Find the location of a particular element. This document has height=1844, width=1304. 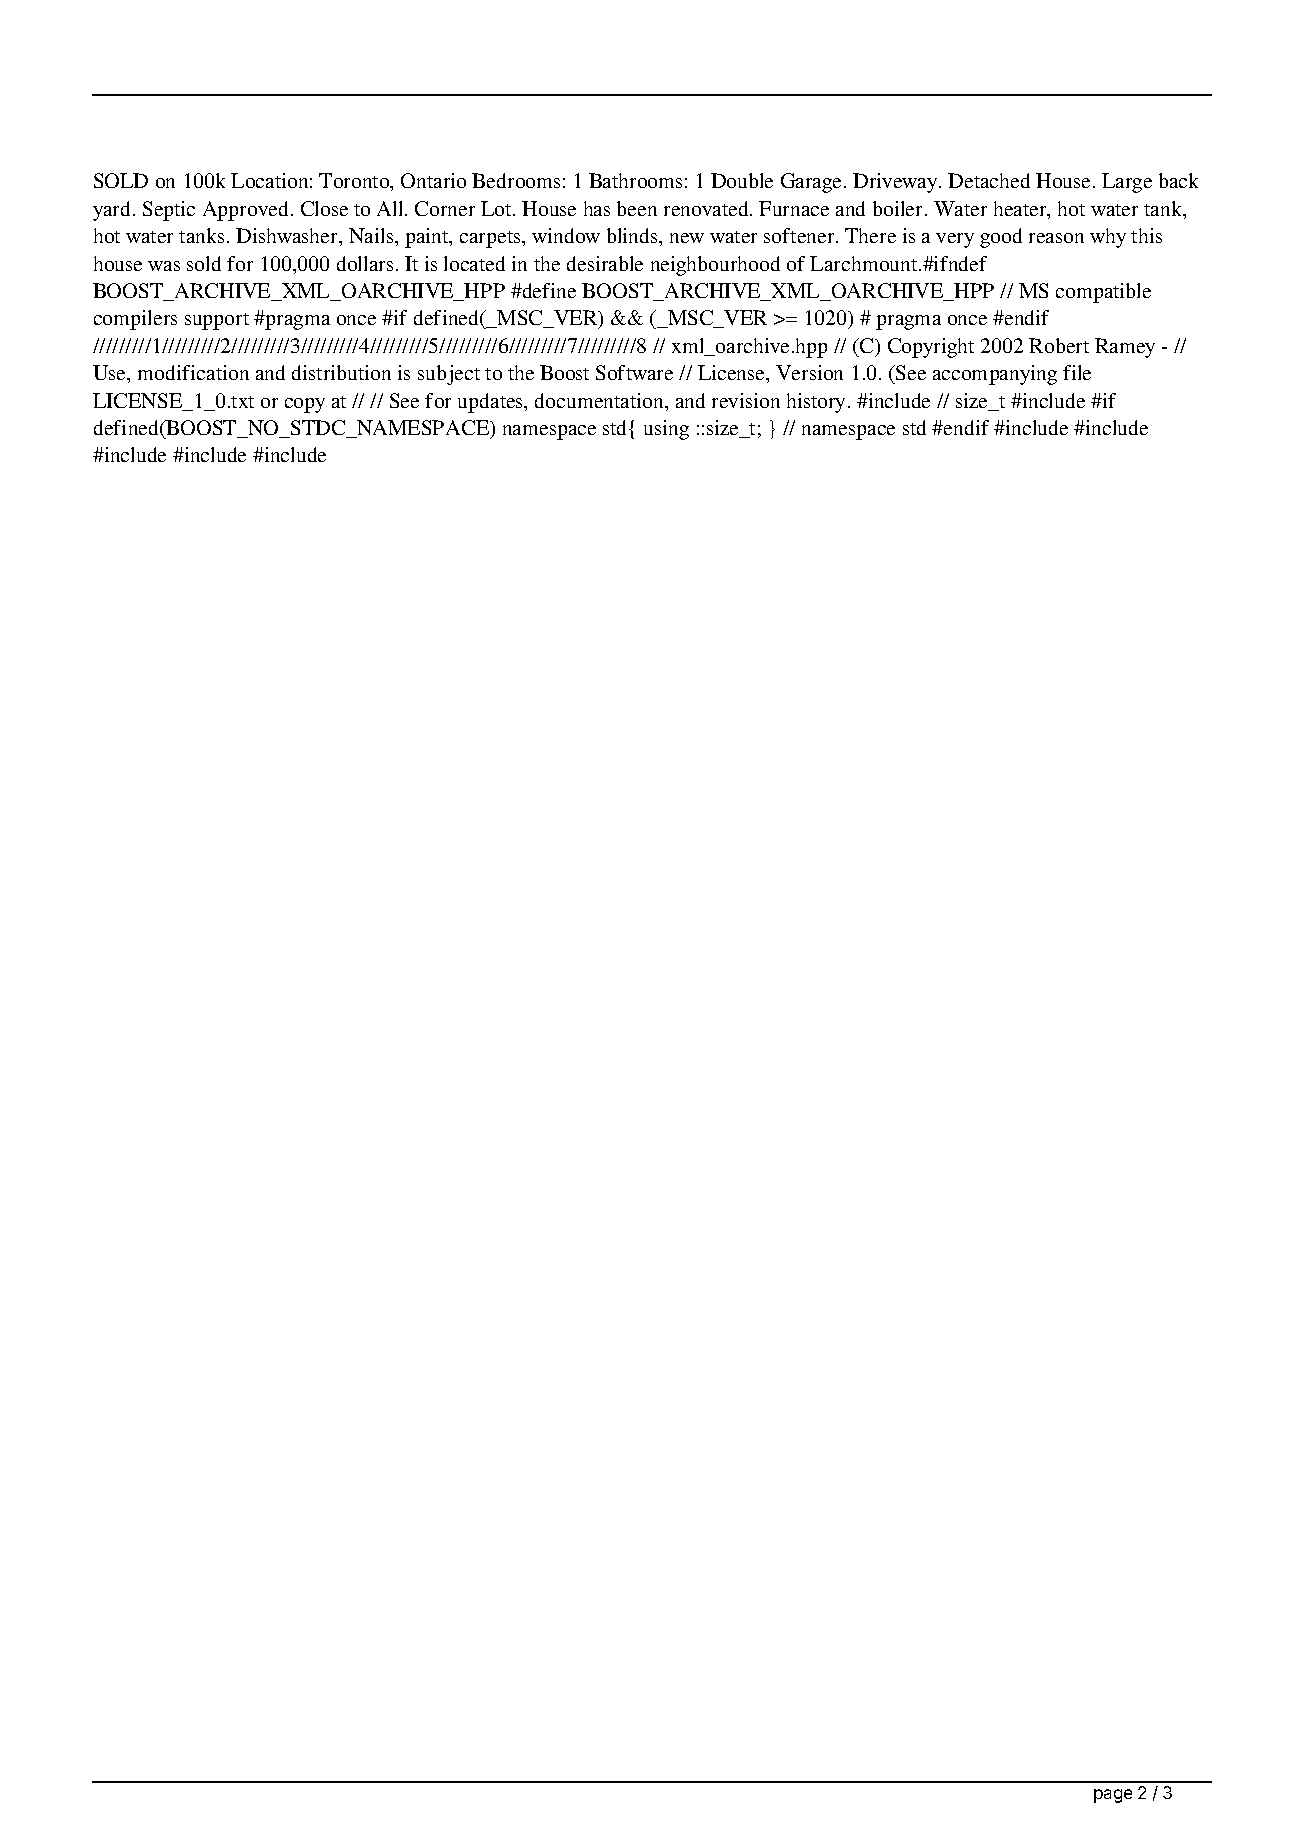

using is located at coordinates (666, 430).
